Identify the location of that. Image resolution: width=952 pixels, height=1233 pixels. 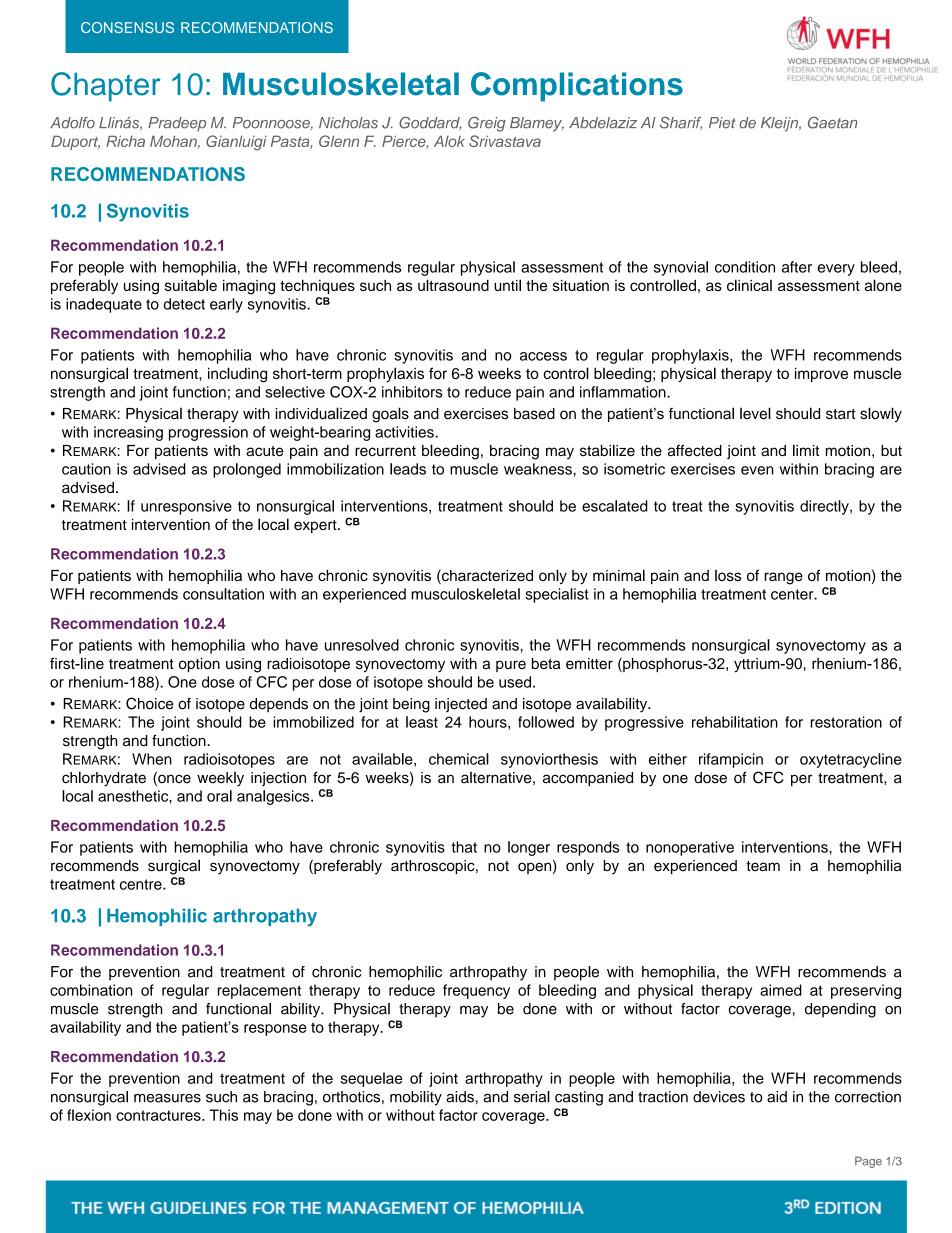
(464, 847).
